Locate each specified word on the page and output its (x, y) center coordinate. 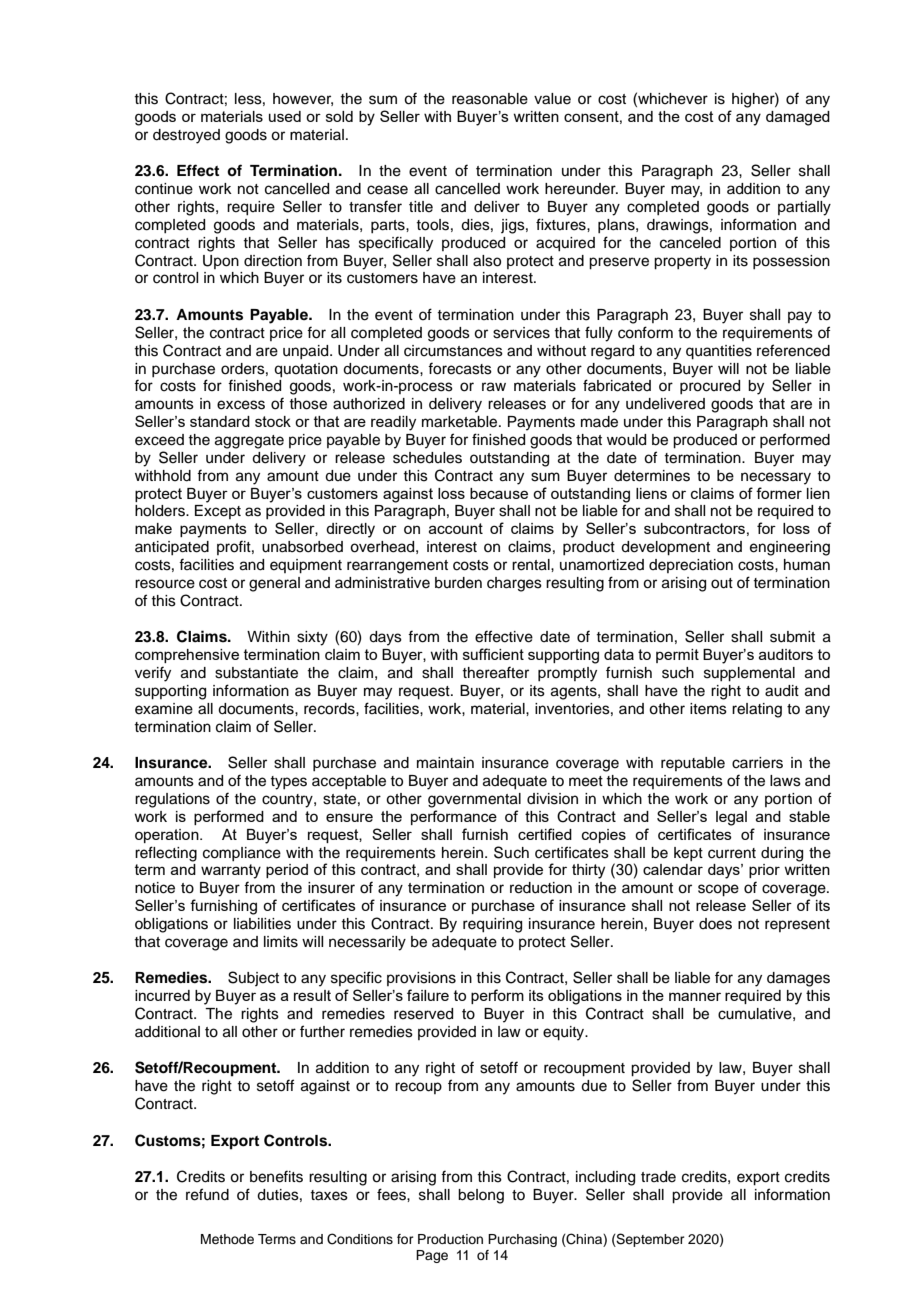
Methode (227, 1239)
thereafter (495, 672)
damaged (798, 118)
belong (481, 1196)
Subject (253, 978)
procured (710, 387)
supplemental (749, 674)
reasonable (490, 99)
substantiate (256, 673)
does (715, 924)
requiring (492, 925)
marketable (461, 422)
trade (658, 1177)
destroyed (186, 136)
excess (241, 405)
